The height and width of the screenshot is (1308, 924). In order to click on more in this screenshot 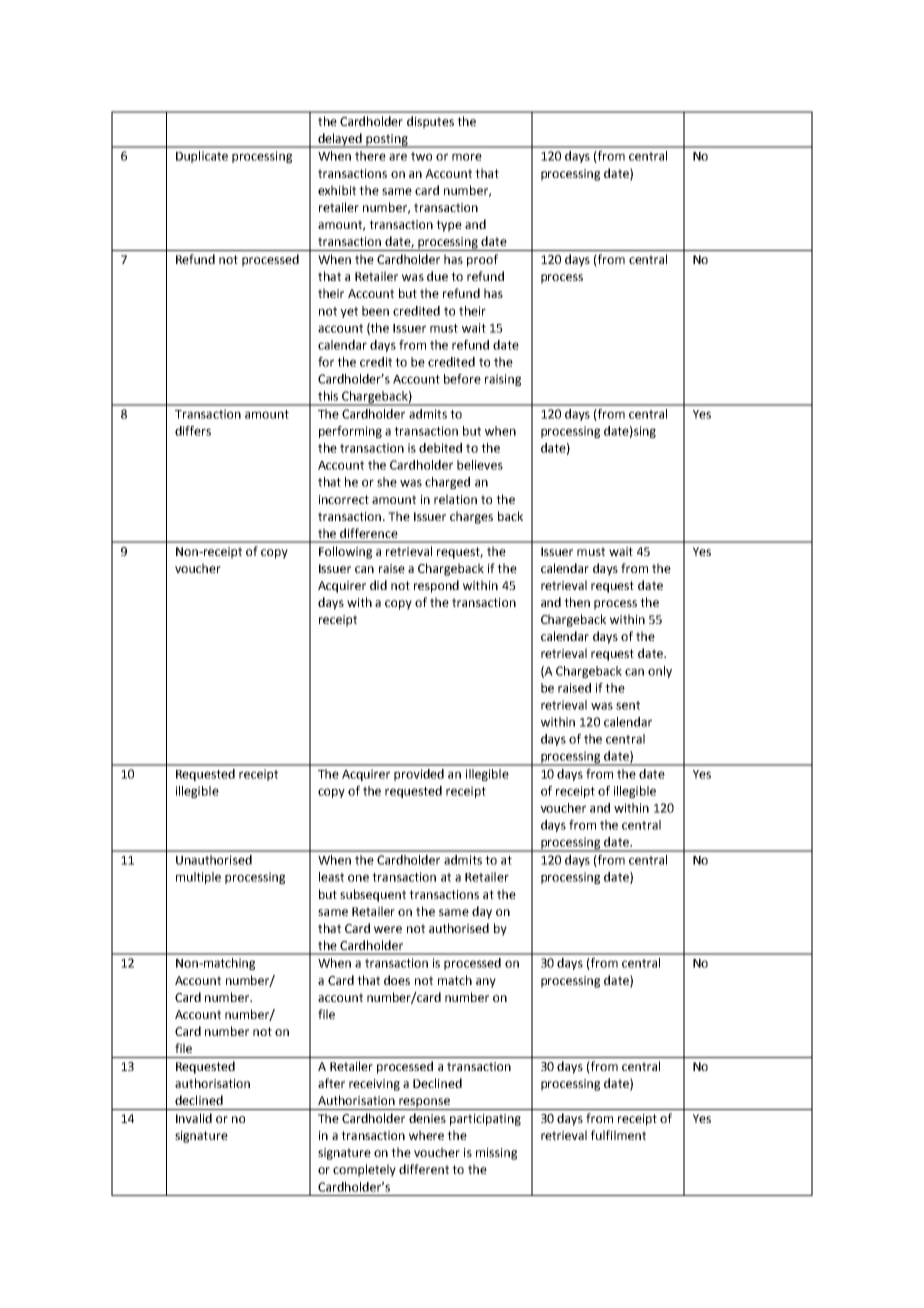, I will do `click(467, 157)`.
